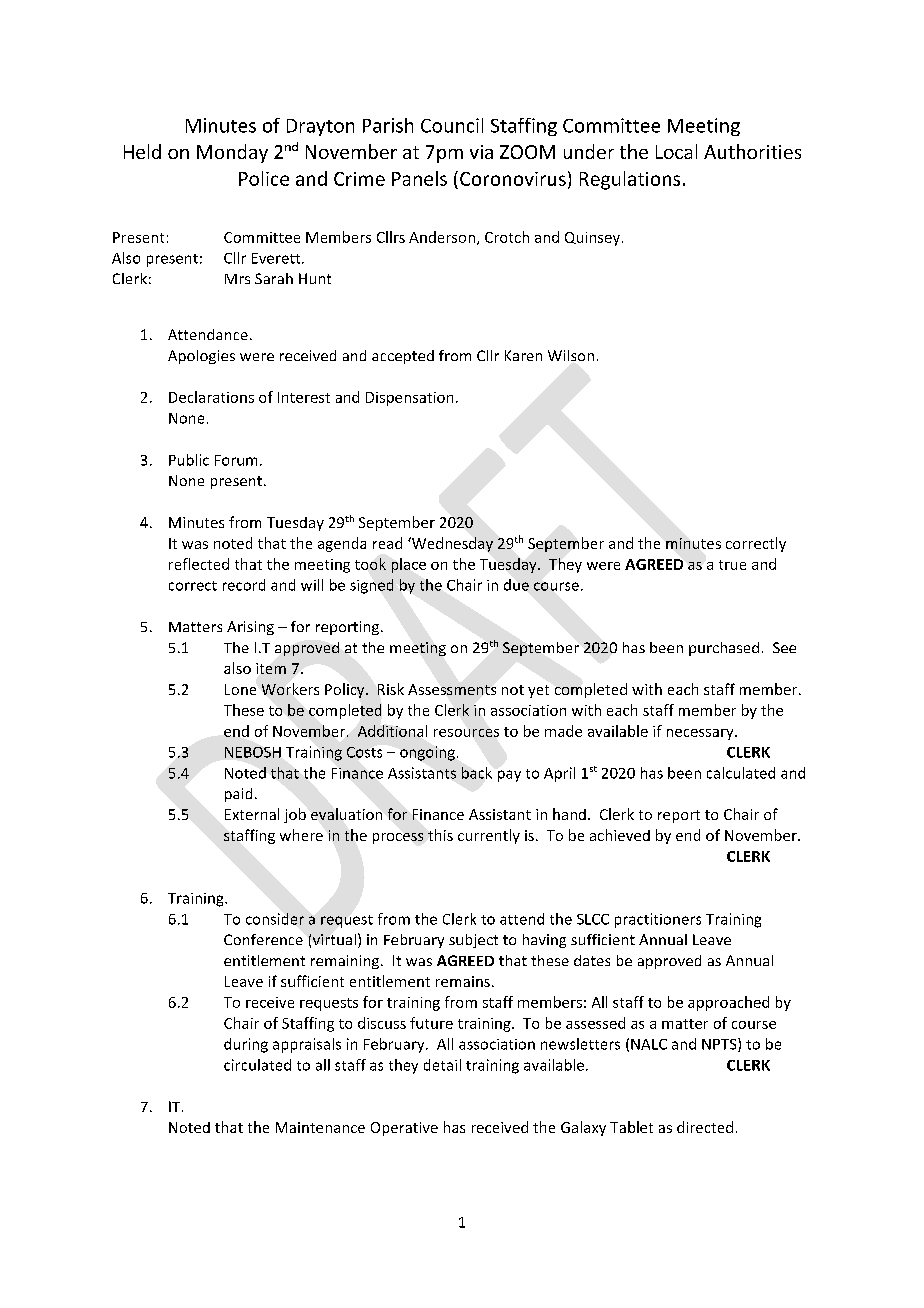  What do you see at coordinates (466, 733) in the image?
I see `resources` at bounding box center [466, 733].
